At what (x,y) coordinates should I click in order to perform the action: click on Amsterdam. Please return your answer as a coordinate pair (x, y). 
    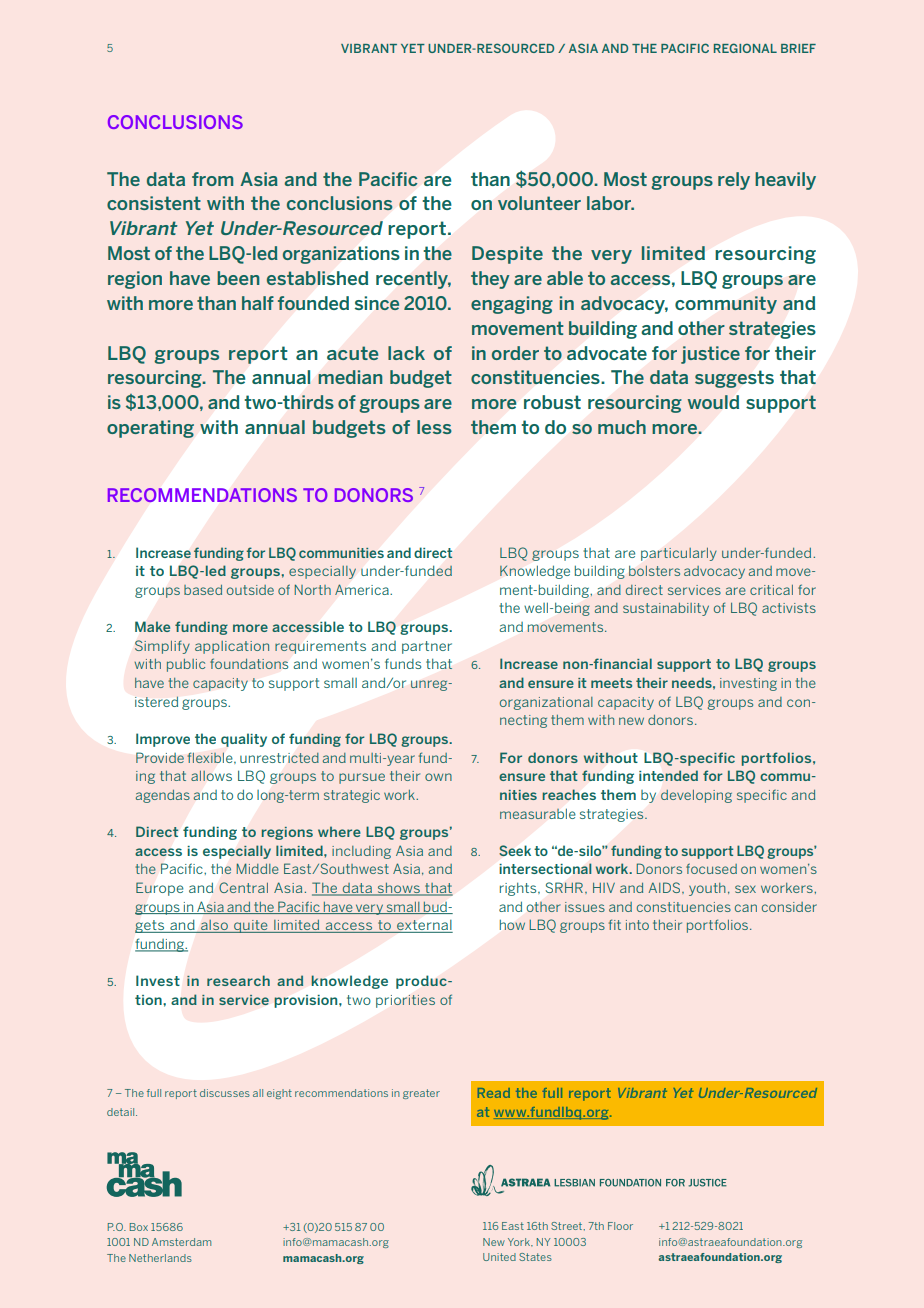
    Looking at the image, I should click on (181, 1242).
